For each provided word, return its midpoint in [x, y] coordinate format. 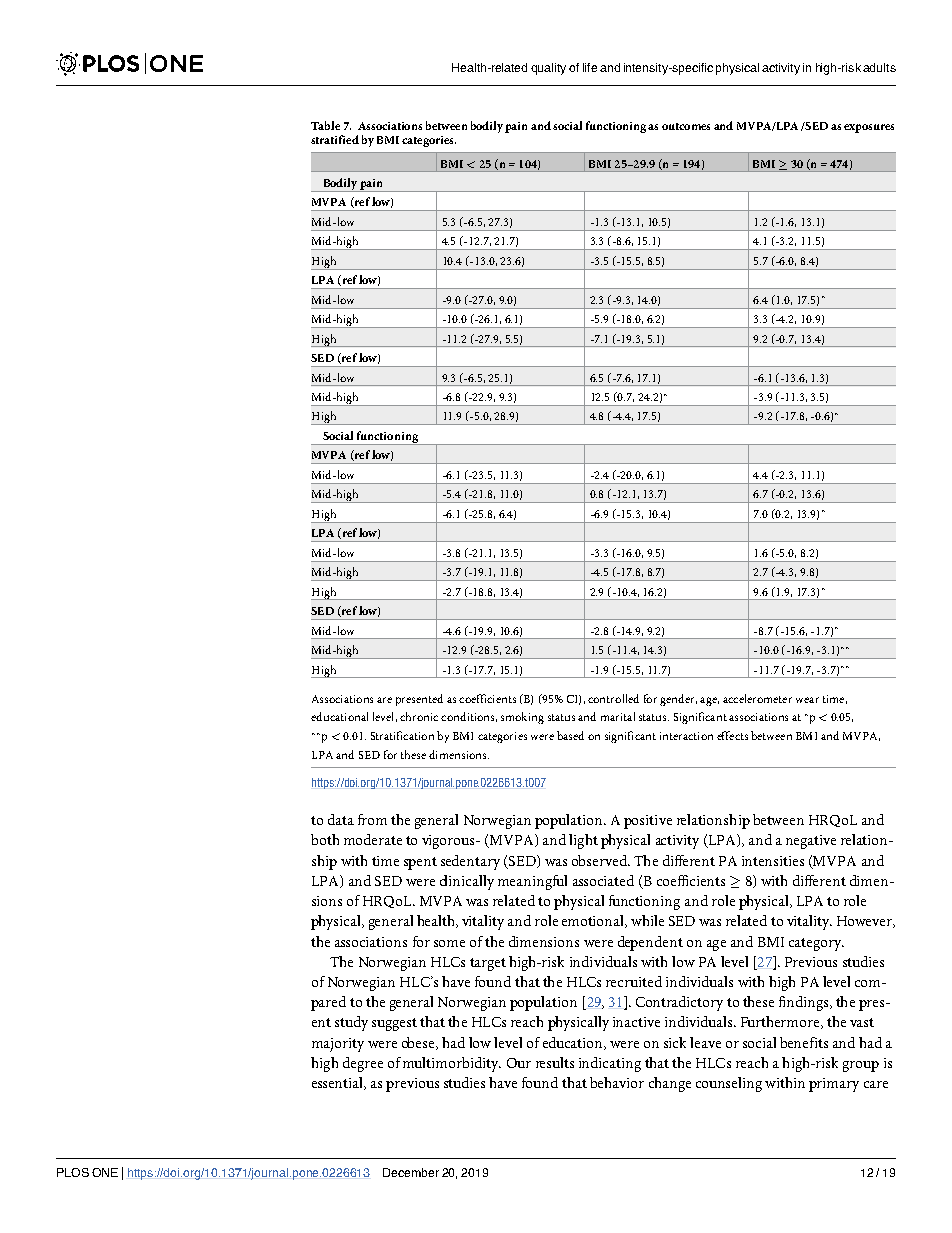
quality [548, 69]
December [411, 1172]
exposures [869, 128]
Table [325, 125]
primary [834, 1085]
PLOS [73, 1172]
